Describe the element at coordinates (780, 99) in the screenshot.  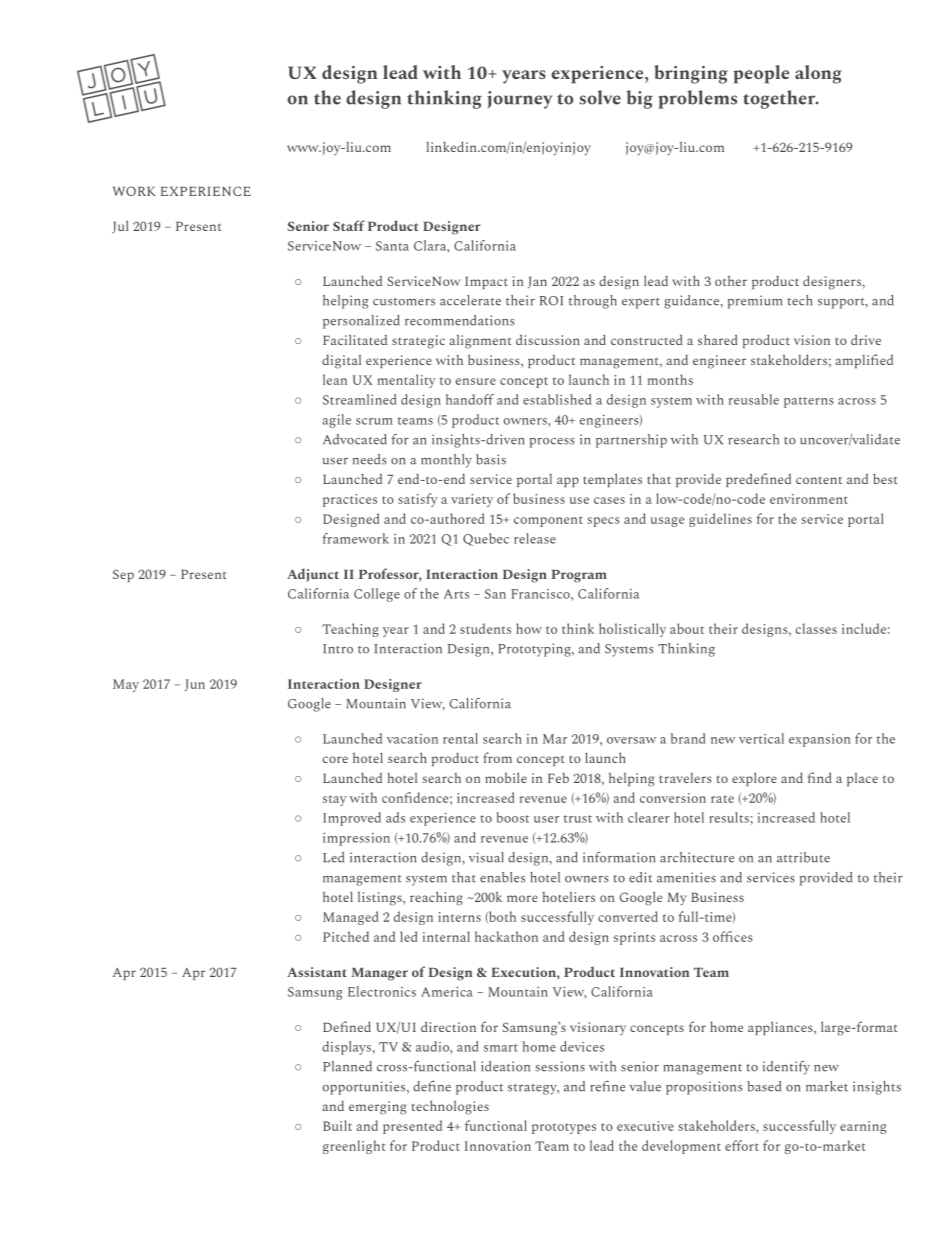
I see `together` at that location.
